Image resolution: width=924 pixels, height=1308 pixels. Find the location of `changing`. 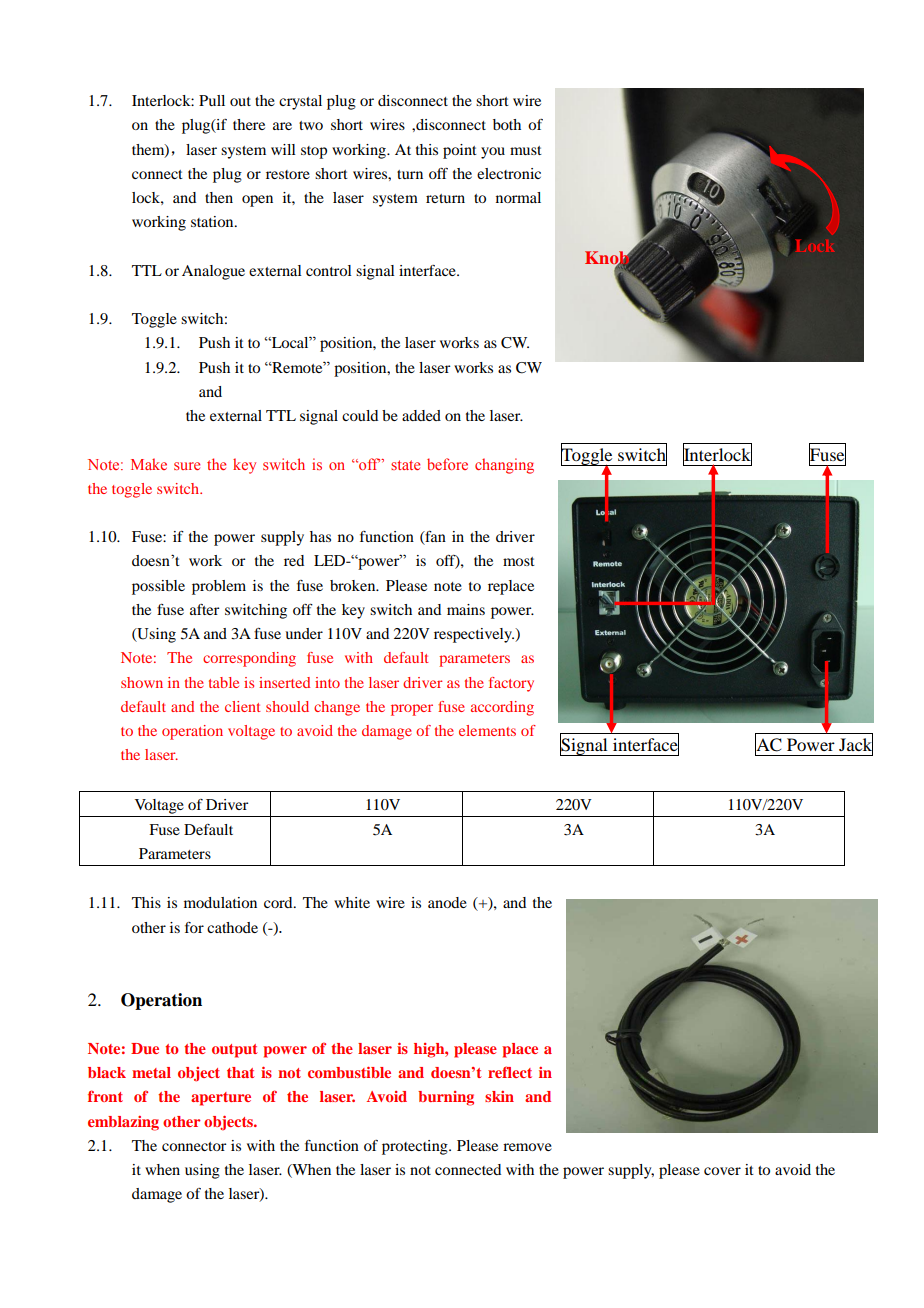

changing is located at coordinates (504, 466).
